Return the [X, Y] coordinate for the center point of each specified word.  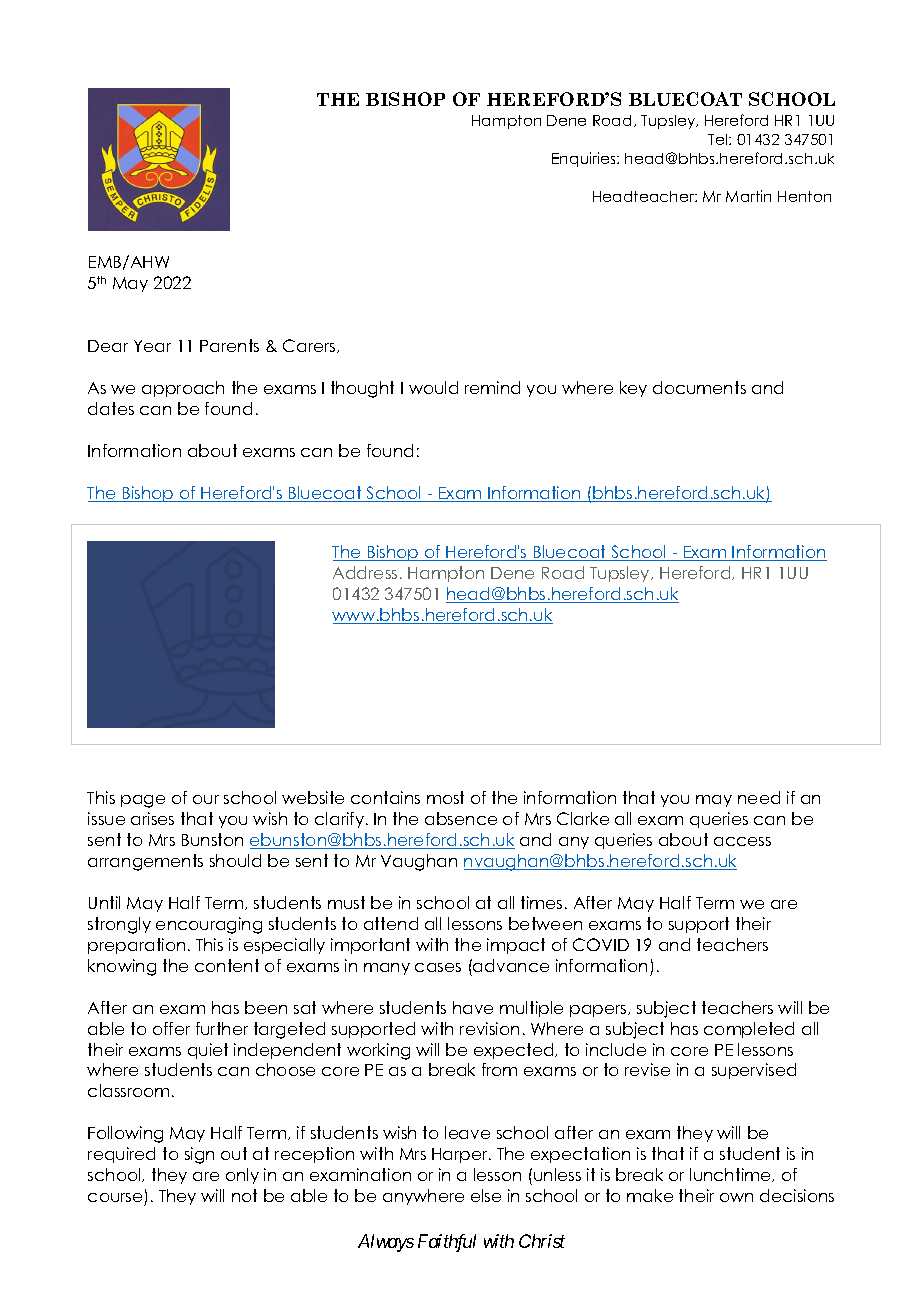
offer [171, 1028]
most [445, 797]
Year [152, 346]
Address [365, 572]
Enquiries [585, 159]
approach [183, 389]
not [244, 1195]
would [433, 387]
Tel [719, 139]
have [473, 1007]
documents [699, 387]
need [759, 797]
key [633, 389]
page [143, 801]
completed [749, 1030]
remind [492, 387]
